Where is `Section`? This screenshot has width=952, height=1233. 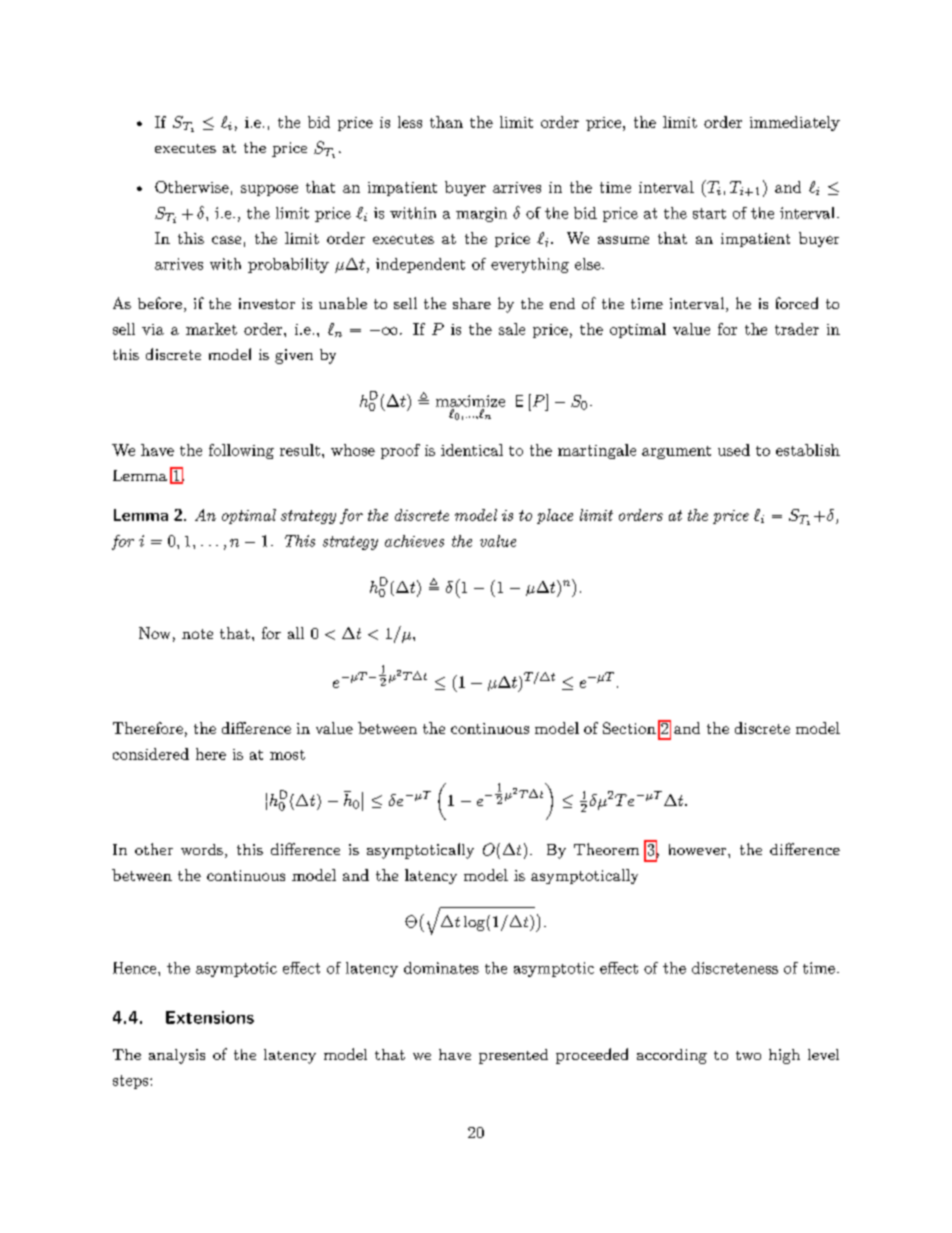 Section is located at coordinates (629, 728).
